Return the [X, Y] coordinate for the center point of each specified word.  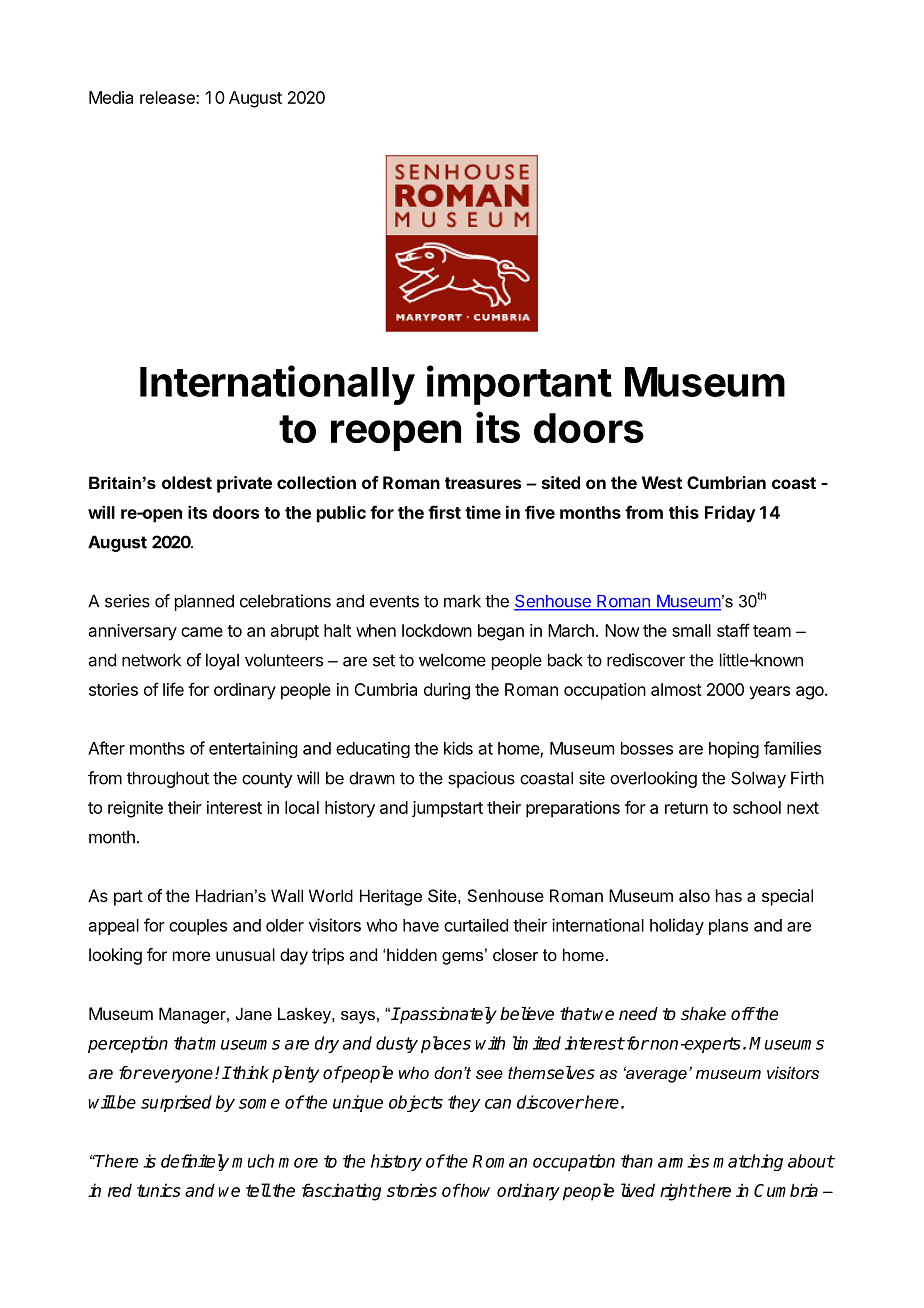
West [662, 482]
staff [733, 630]
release [168, 97]
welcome [452, 660]
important [519, 385]
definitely [195, 1162]
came [202, 632]
